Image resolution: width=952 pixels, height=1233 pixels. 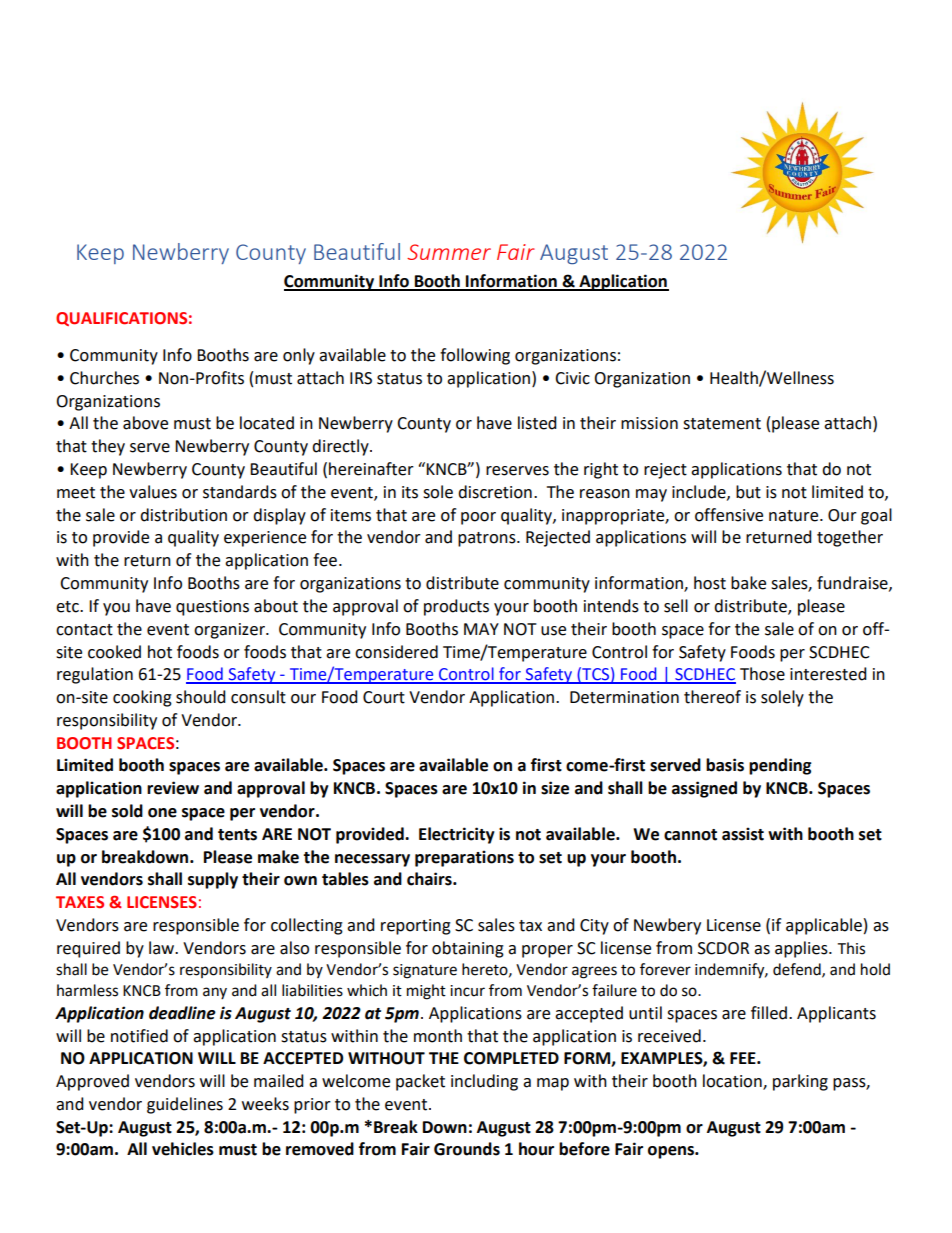 I want to click on applicable, so click(x=824, y=926).
